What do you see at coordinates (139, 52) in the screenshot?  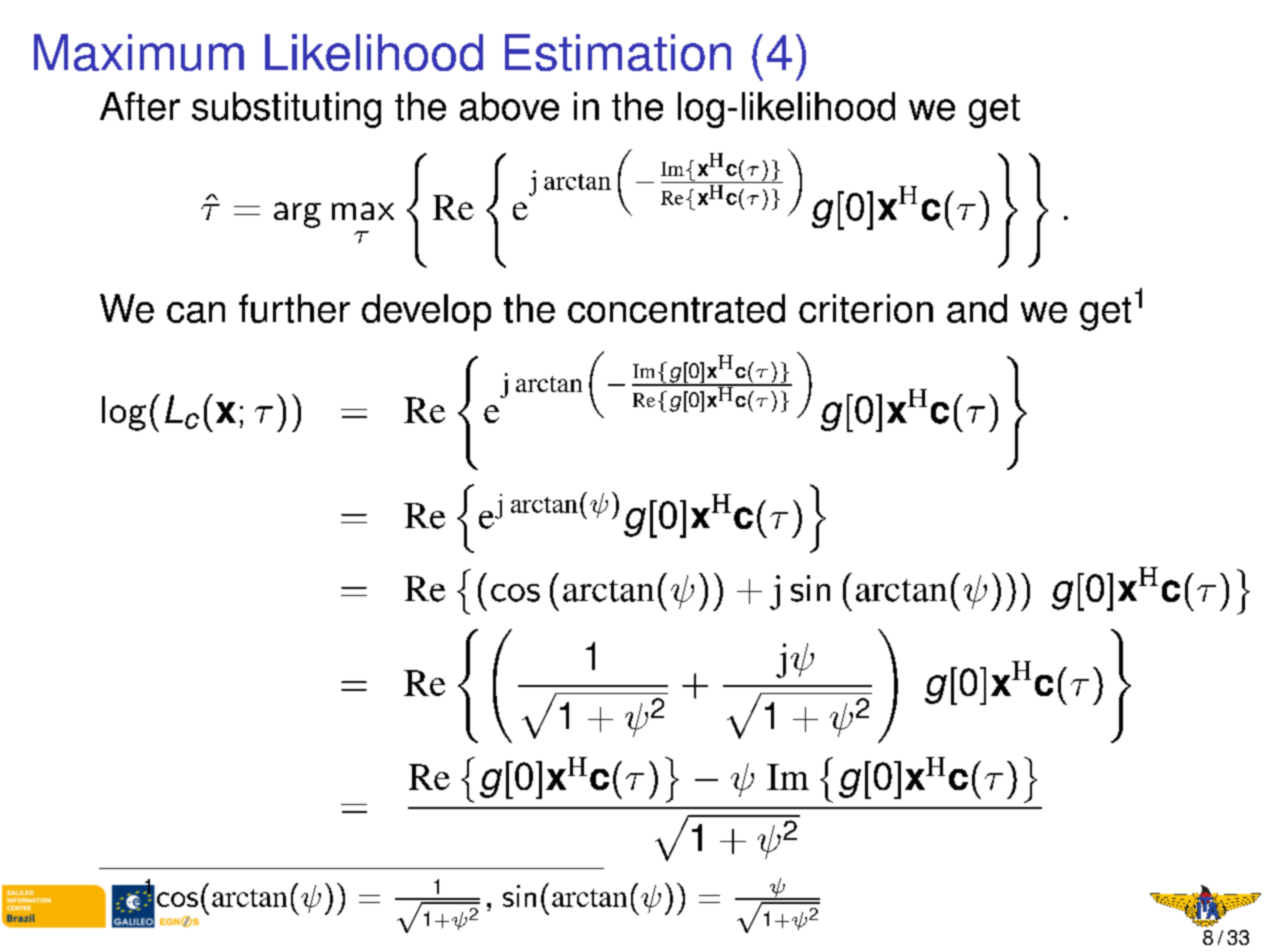 I see `Maximum` at bounding box center [139, 52].
